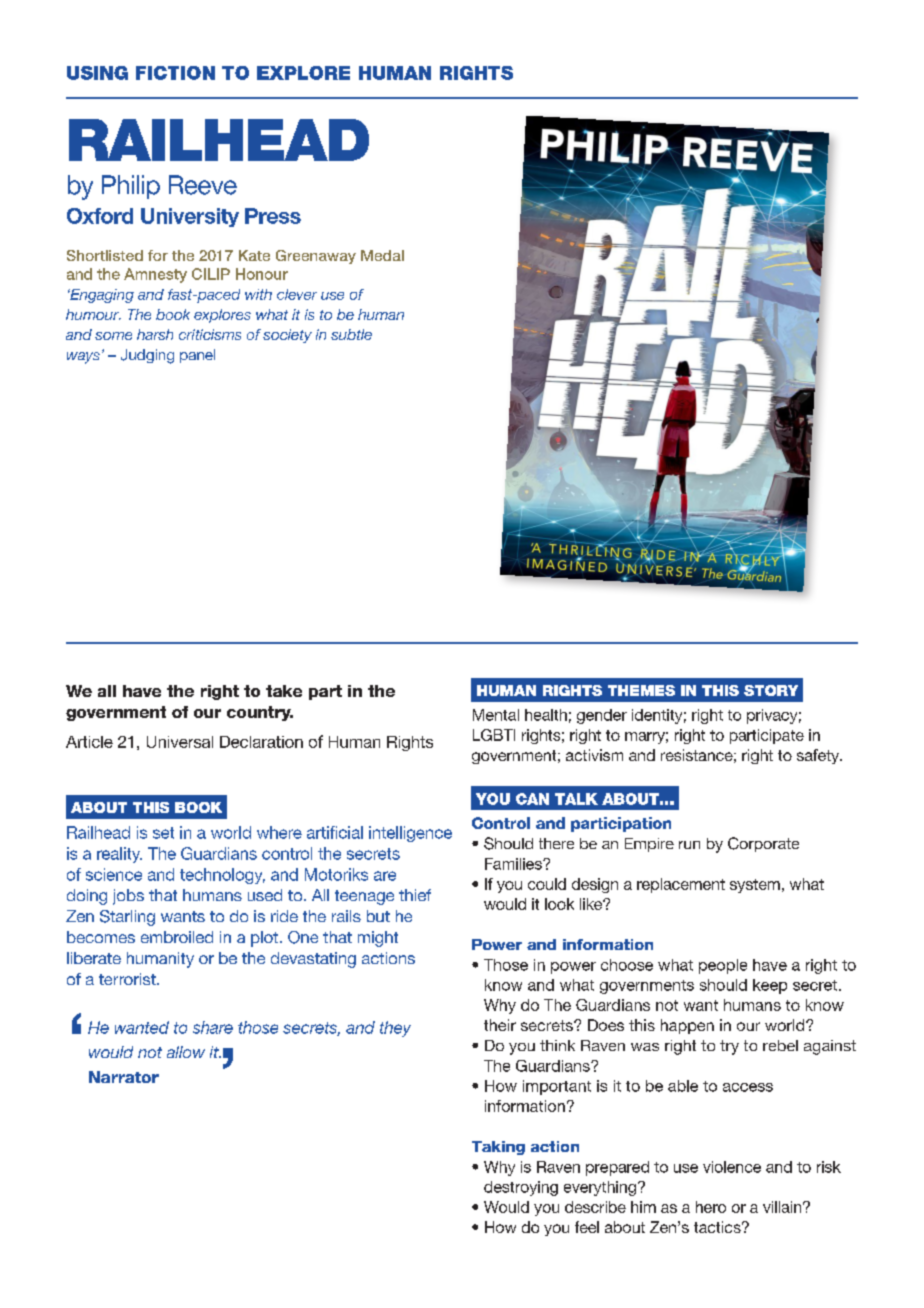  I want to click on Narrator, so click(124, 1077).
